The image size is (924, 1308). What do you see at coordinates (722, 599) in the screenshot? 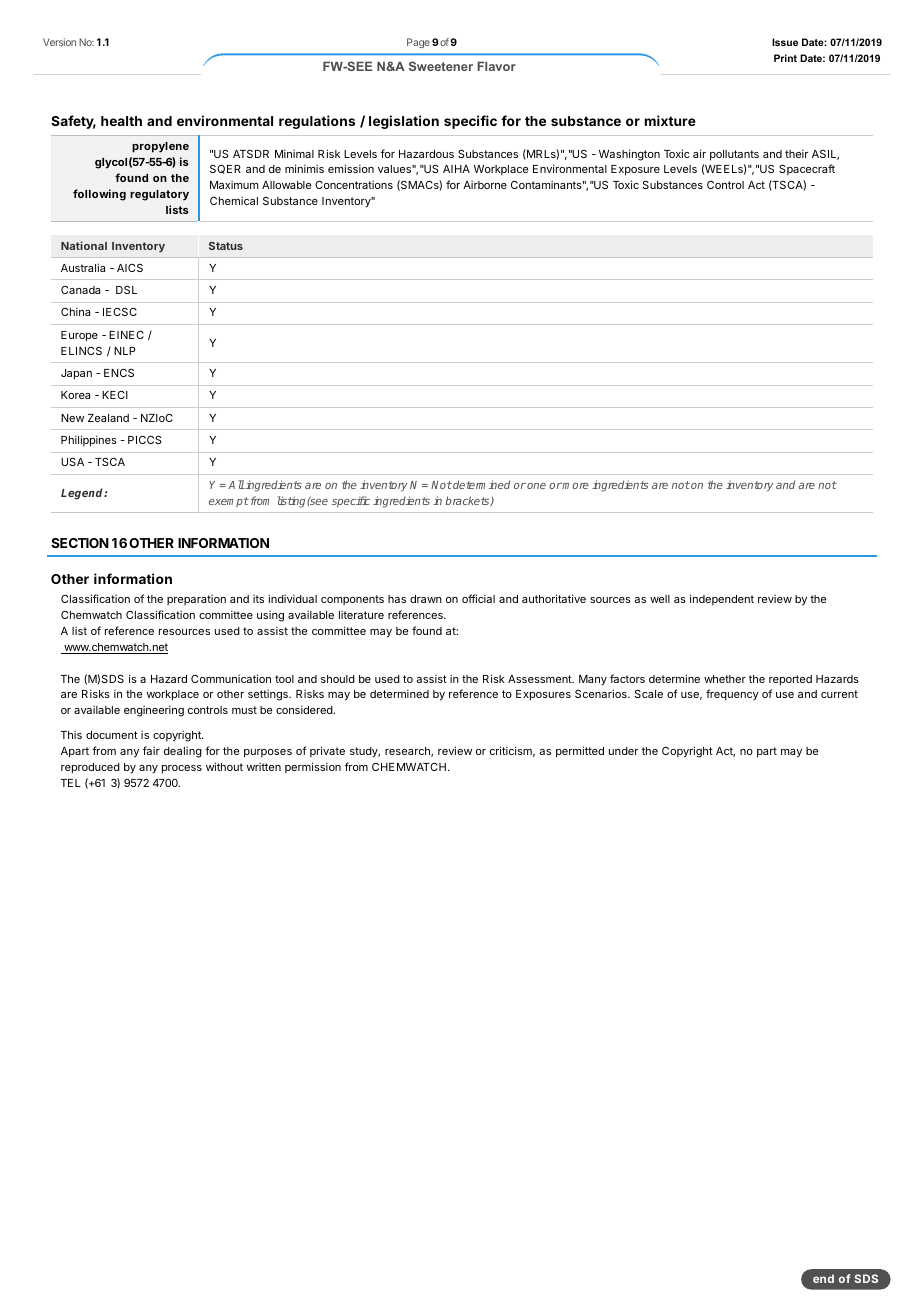
I see `independent` at bounding box center [722, 599].
